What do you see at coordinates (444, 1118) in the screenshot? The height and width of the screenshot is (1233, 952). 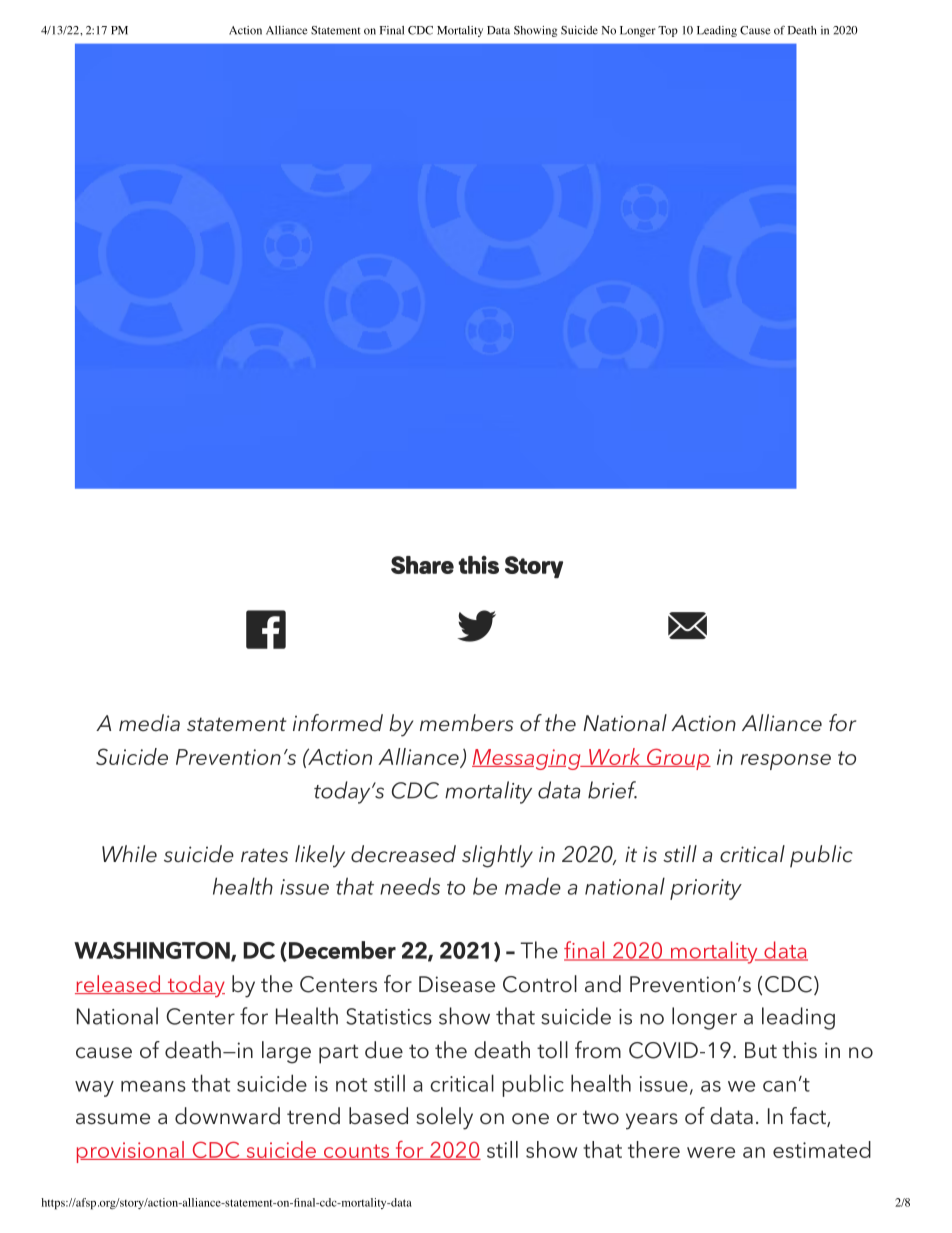 I see `solely` at bounding box center [444, 1118].
